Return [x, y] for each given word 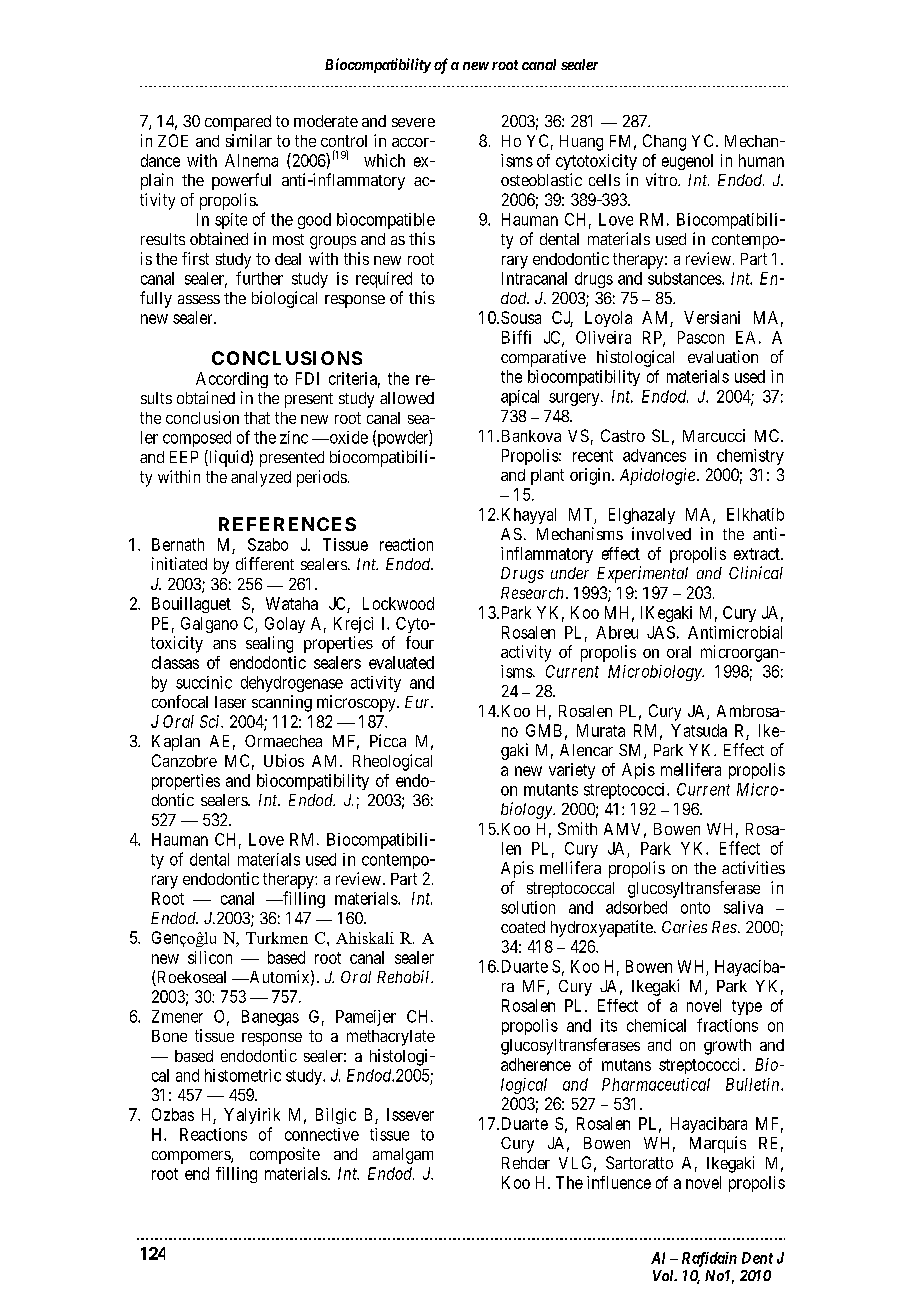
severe [413, 122]
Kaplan [176, 743]
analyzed [261, 479]
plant [547, 477]
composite [285, 1155]
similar [249, 140]
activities [753, 867]
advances [654, 455]
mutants [551, 790]
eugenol [687, 162]
